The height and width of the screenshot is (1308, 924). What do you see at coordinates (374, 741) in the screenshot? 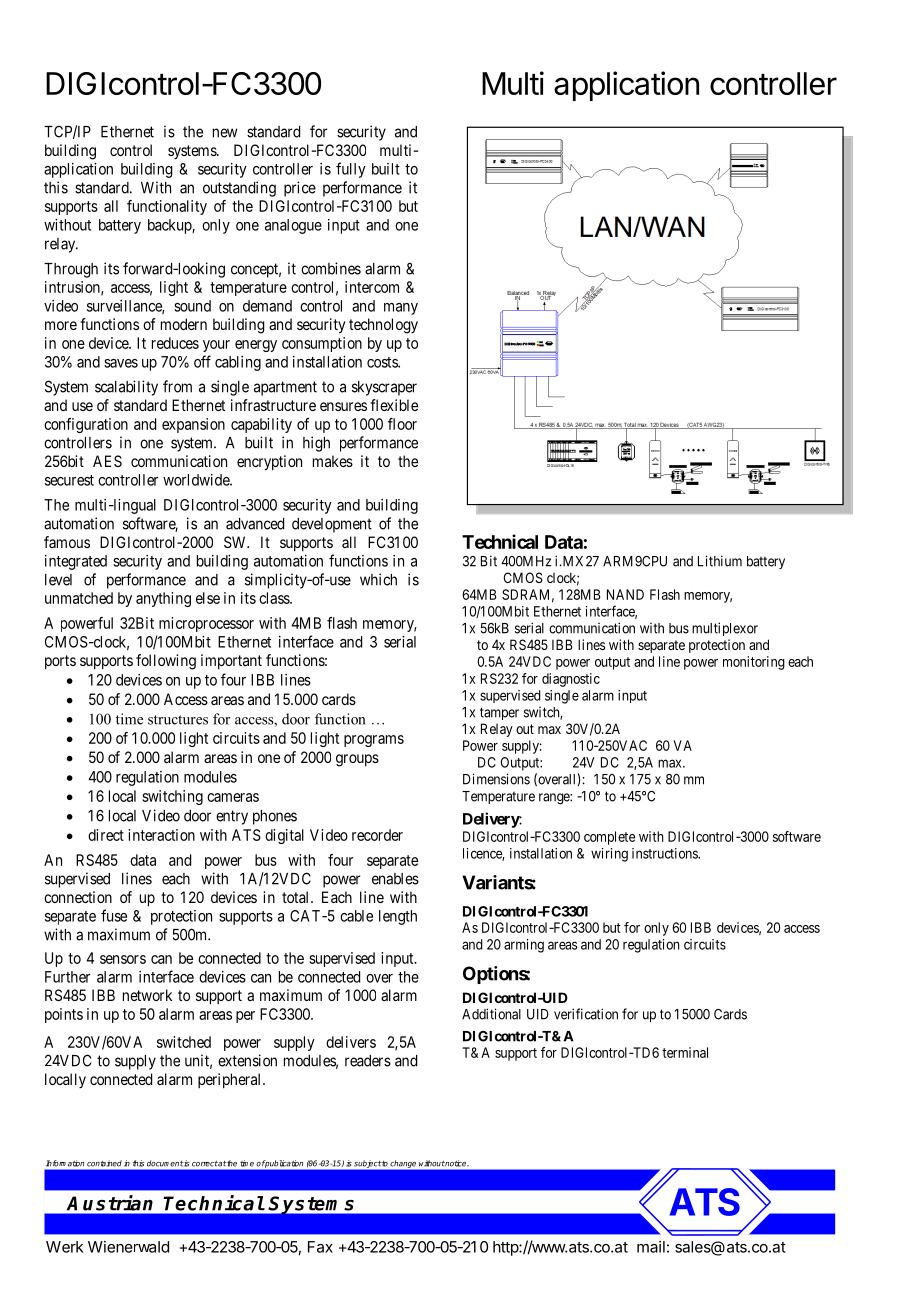
I see `programs` at bounding box center [374, 741].
